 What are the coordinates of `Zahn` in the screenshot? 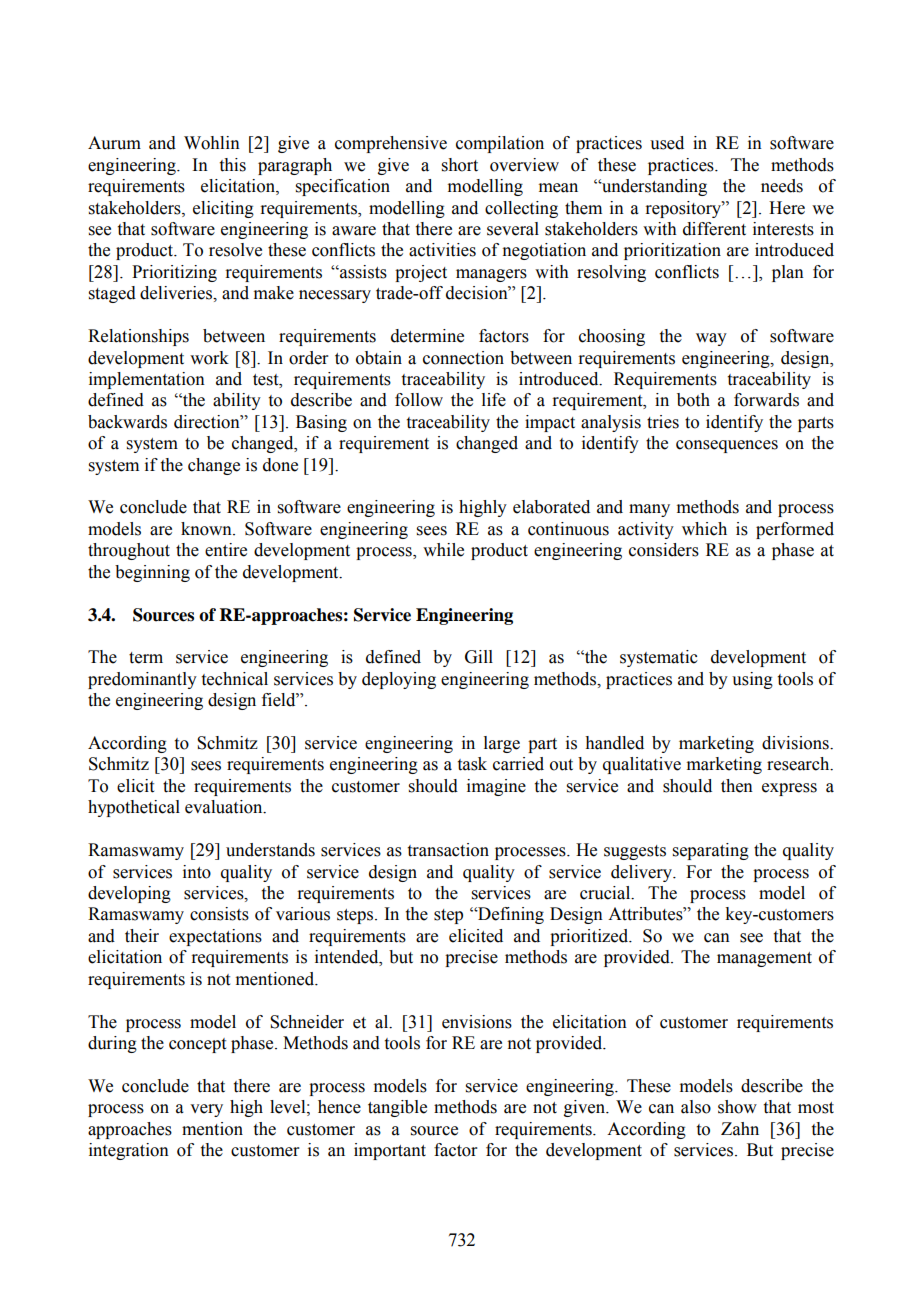 It's located at (740, 1129).
